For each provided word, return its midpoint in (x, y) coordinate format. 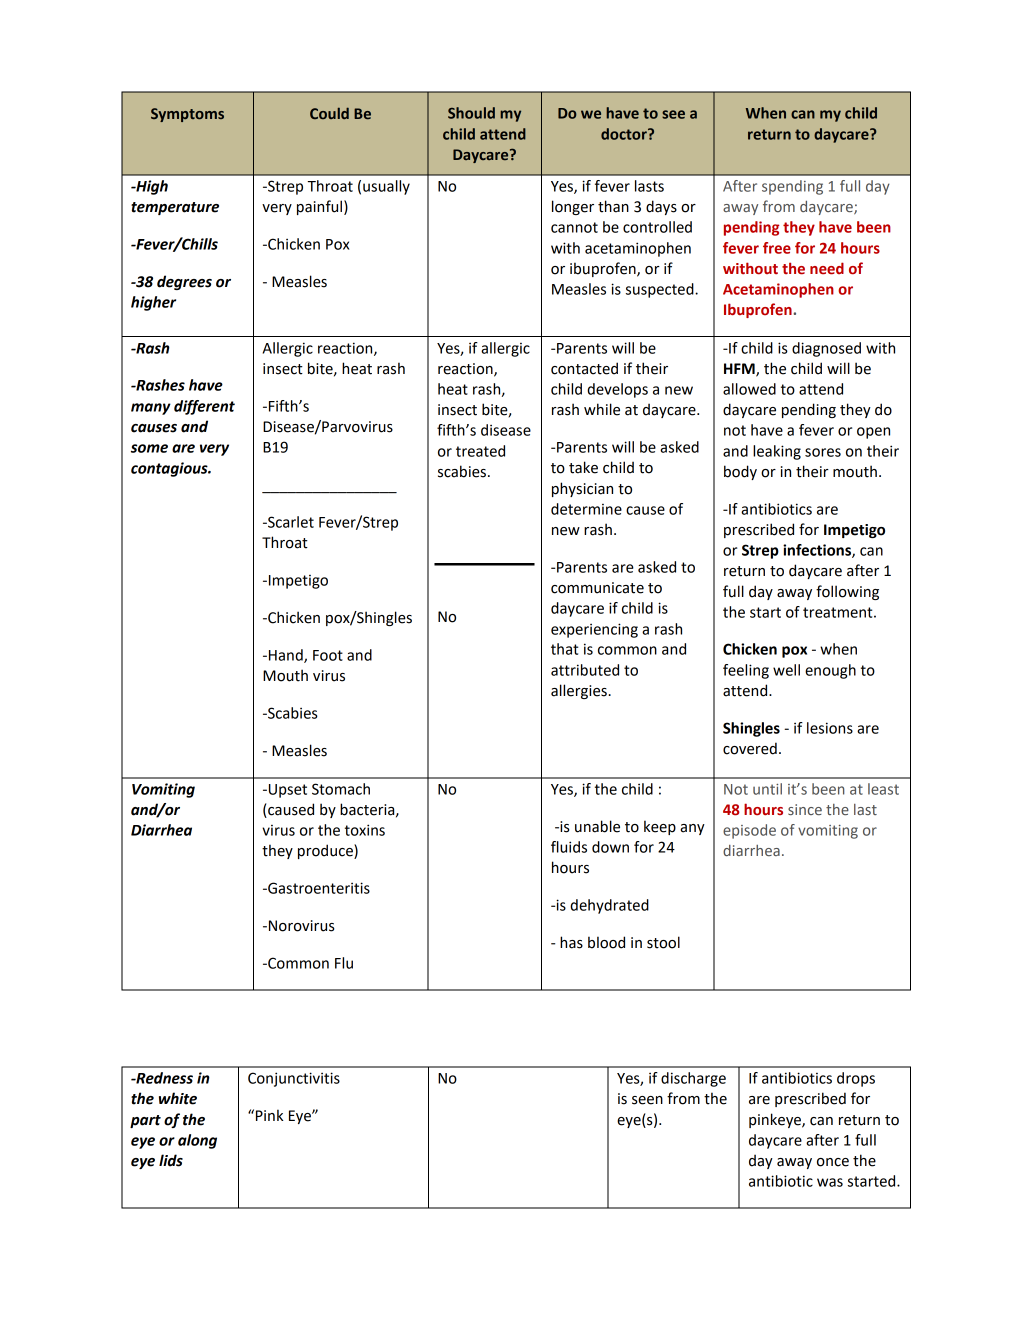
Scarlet (290, 522)
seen (647, 1100)
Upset (286, 791)
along (197, 1141)
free (777, 248)
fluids (569, 847)
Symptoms (187, 115)
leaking (777, 452)
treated (480, 451)
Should (471, 113)
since (805, 809)
